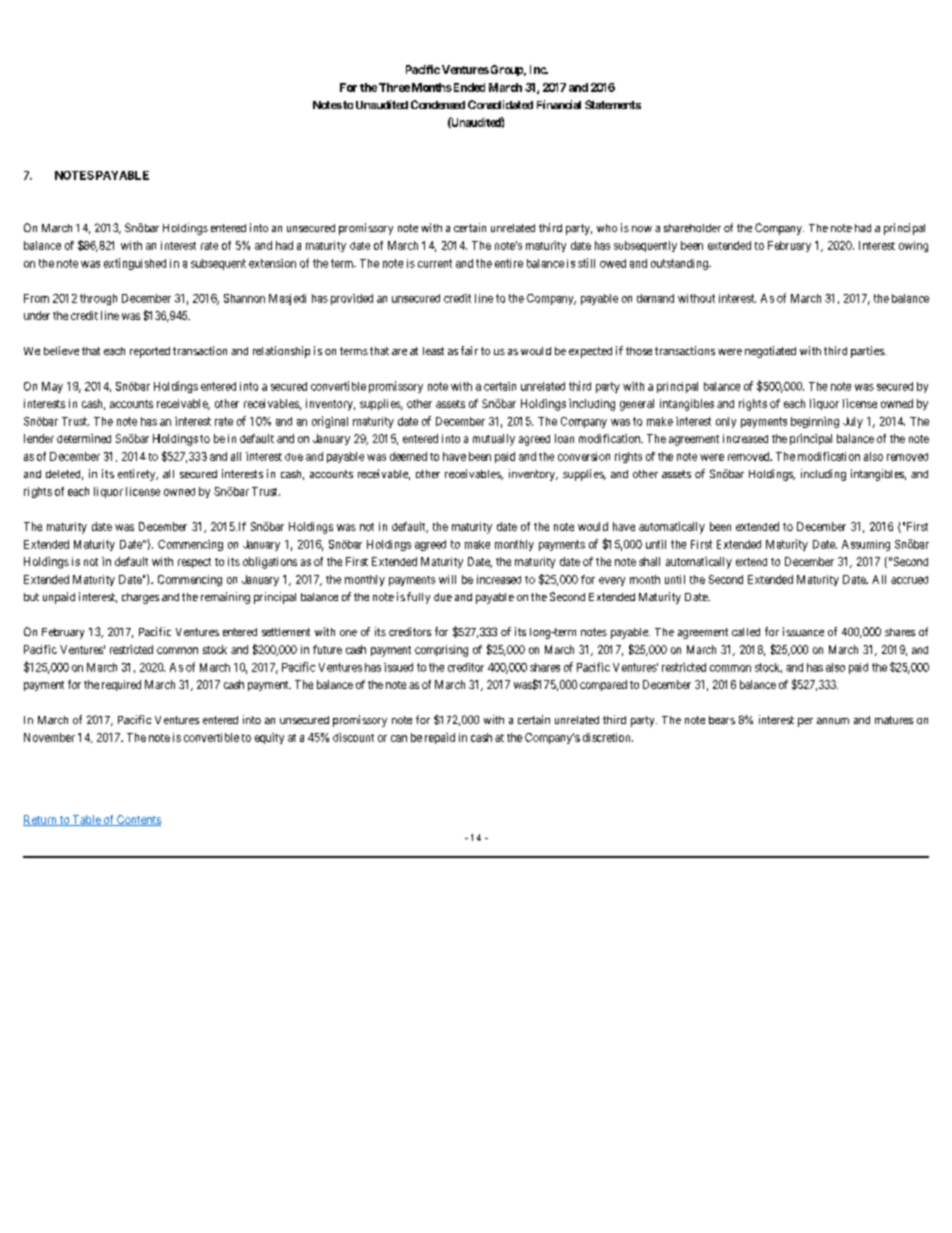 This document has height=1233, width=952. Describe the element at coordinates (39, 438) in the document. I see `lender` at that location.
